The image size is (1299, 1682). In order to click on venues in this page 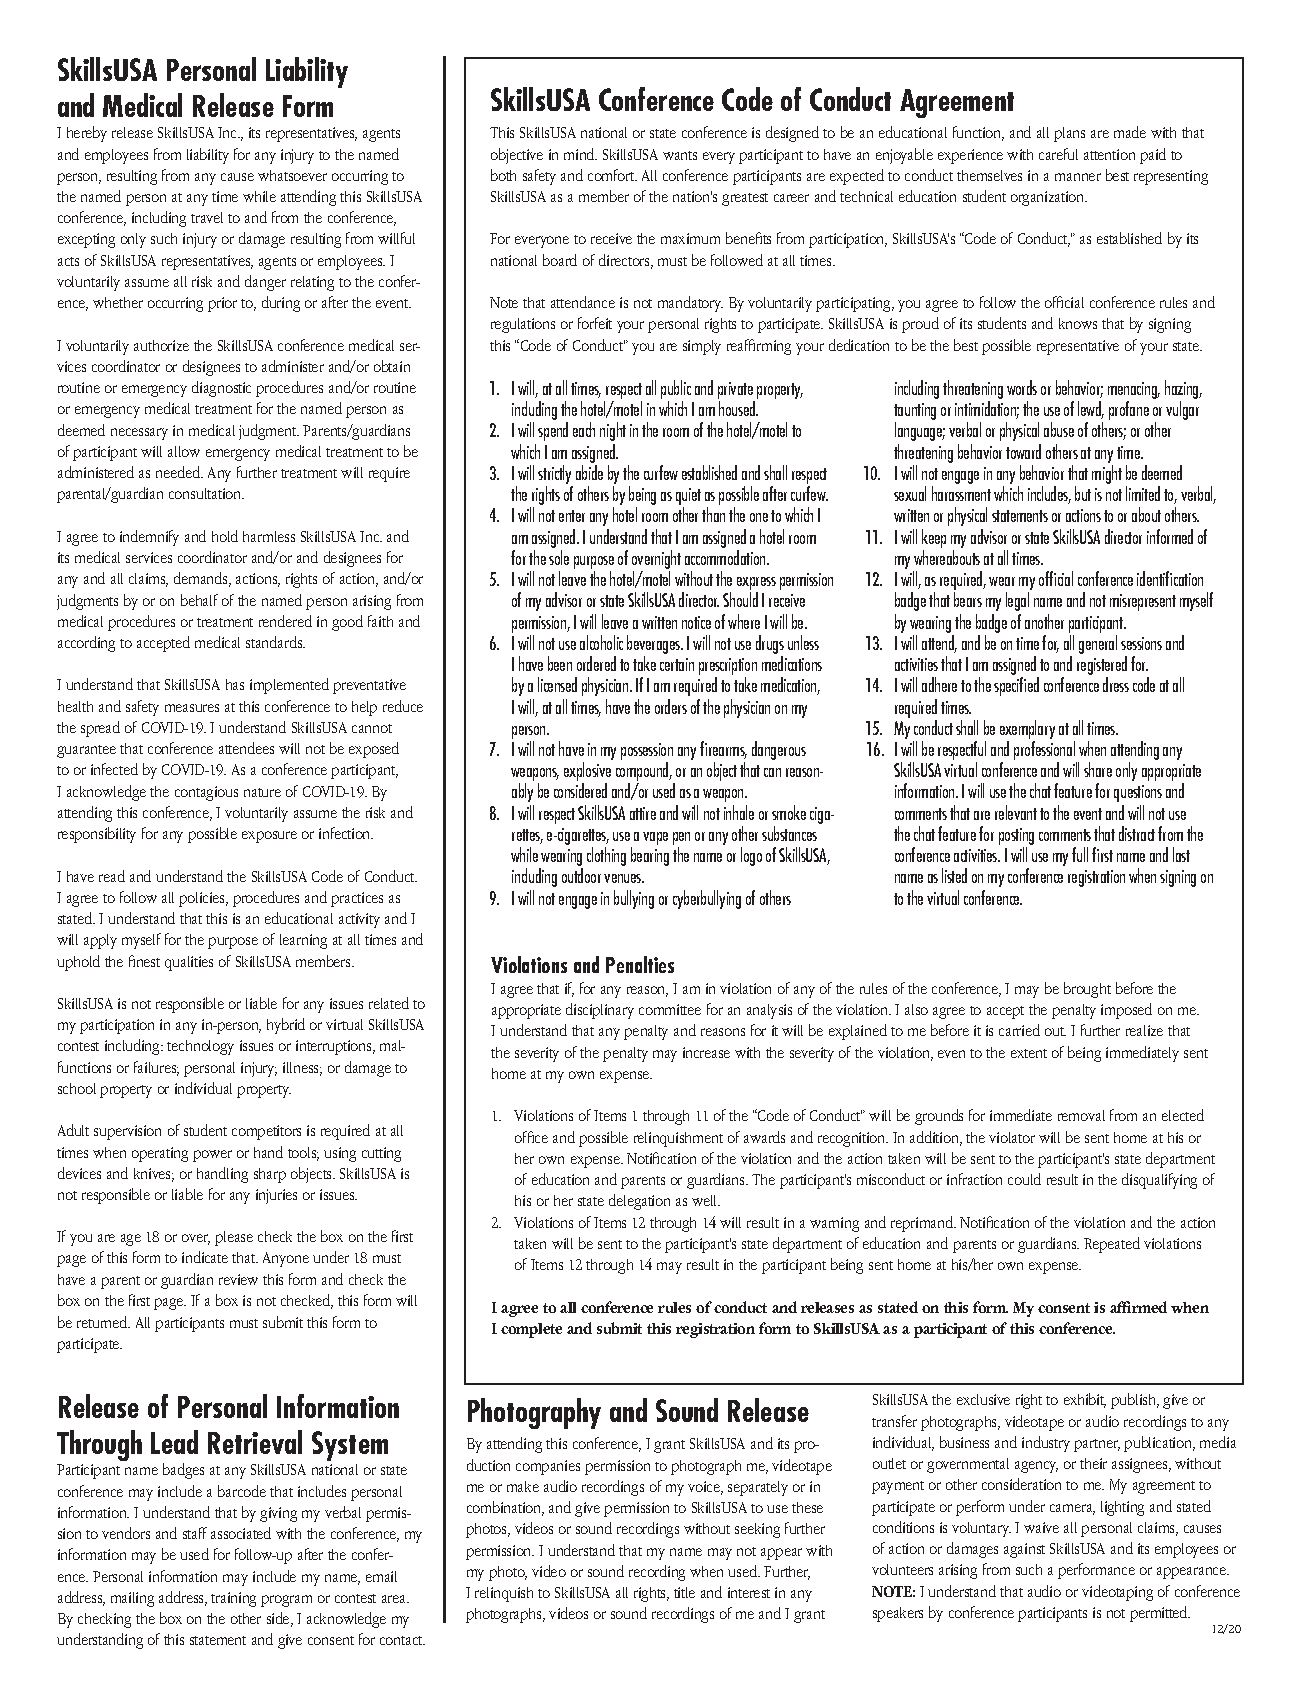, I will do `click(624, 878)`.
